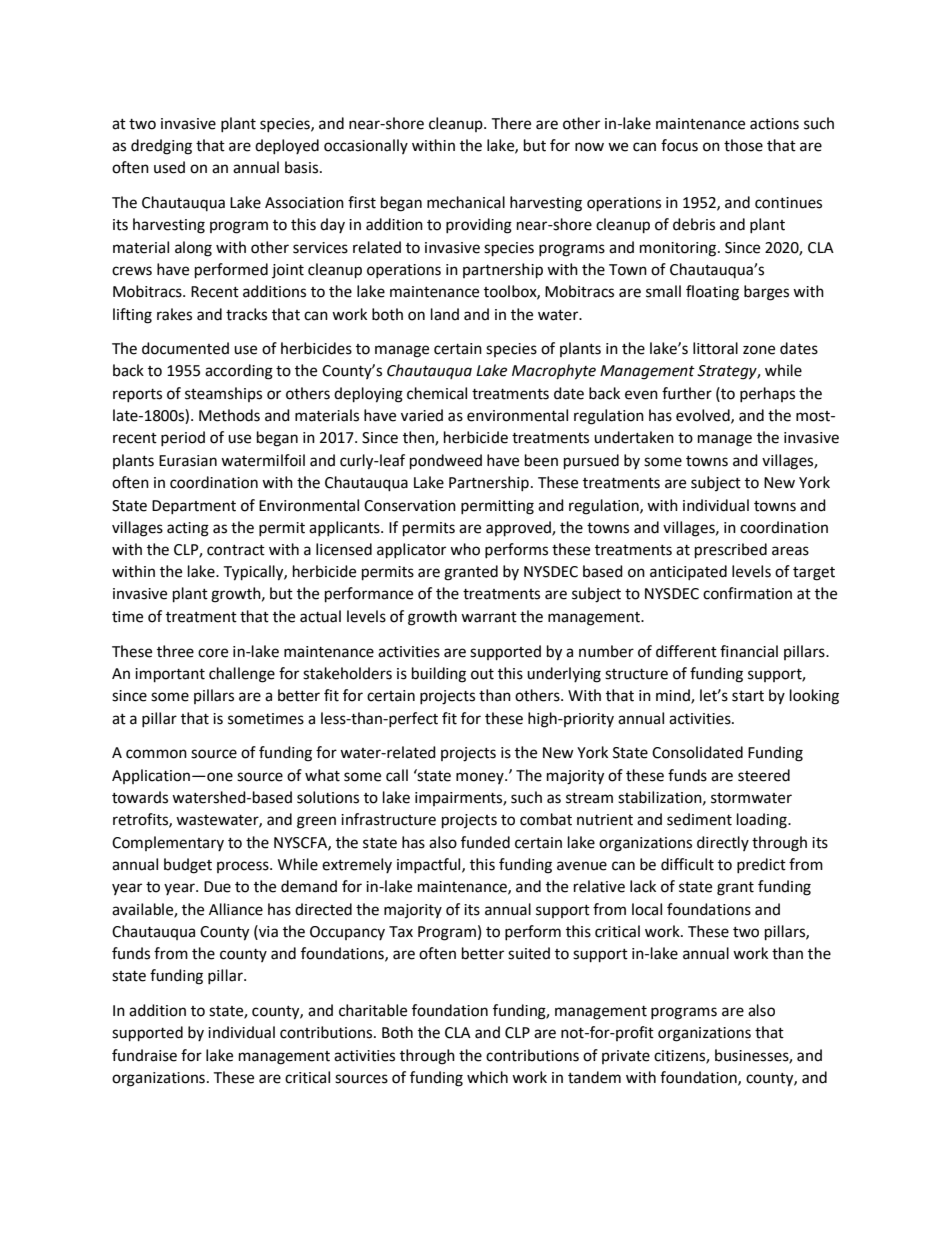 This document has width=952, height=1233. I want to click on those, so click(743, 145).
